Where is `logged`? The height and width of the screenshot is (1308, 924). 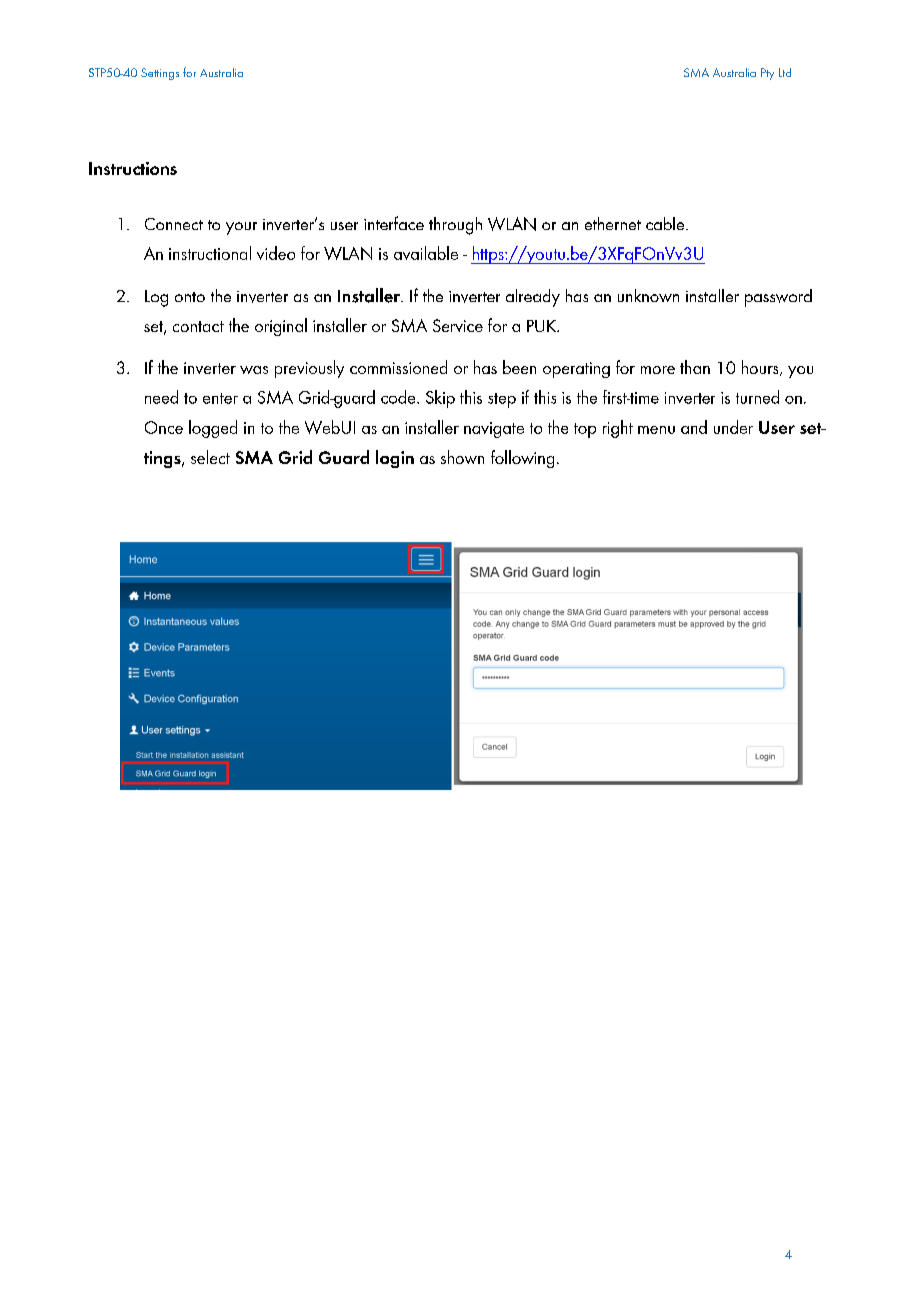 logged is located at coordinates (213, 429).
